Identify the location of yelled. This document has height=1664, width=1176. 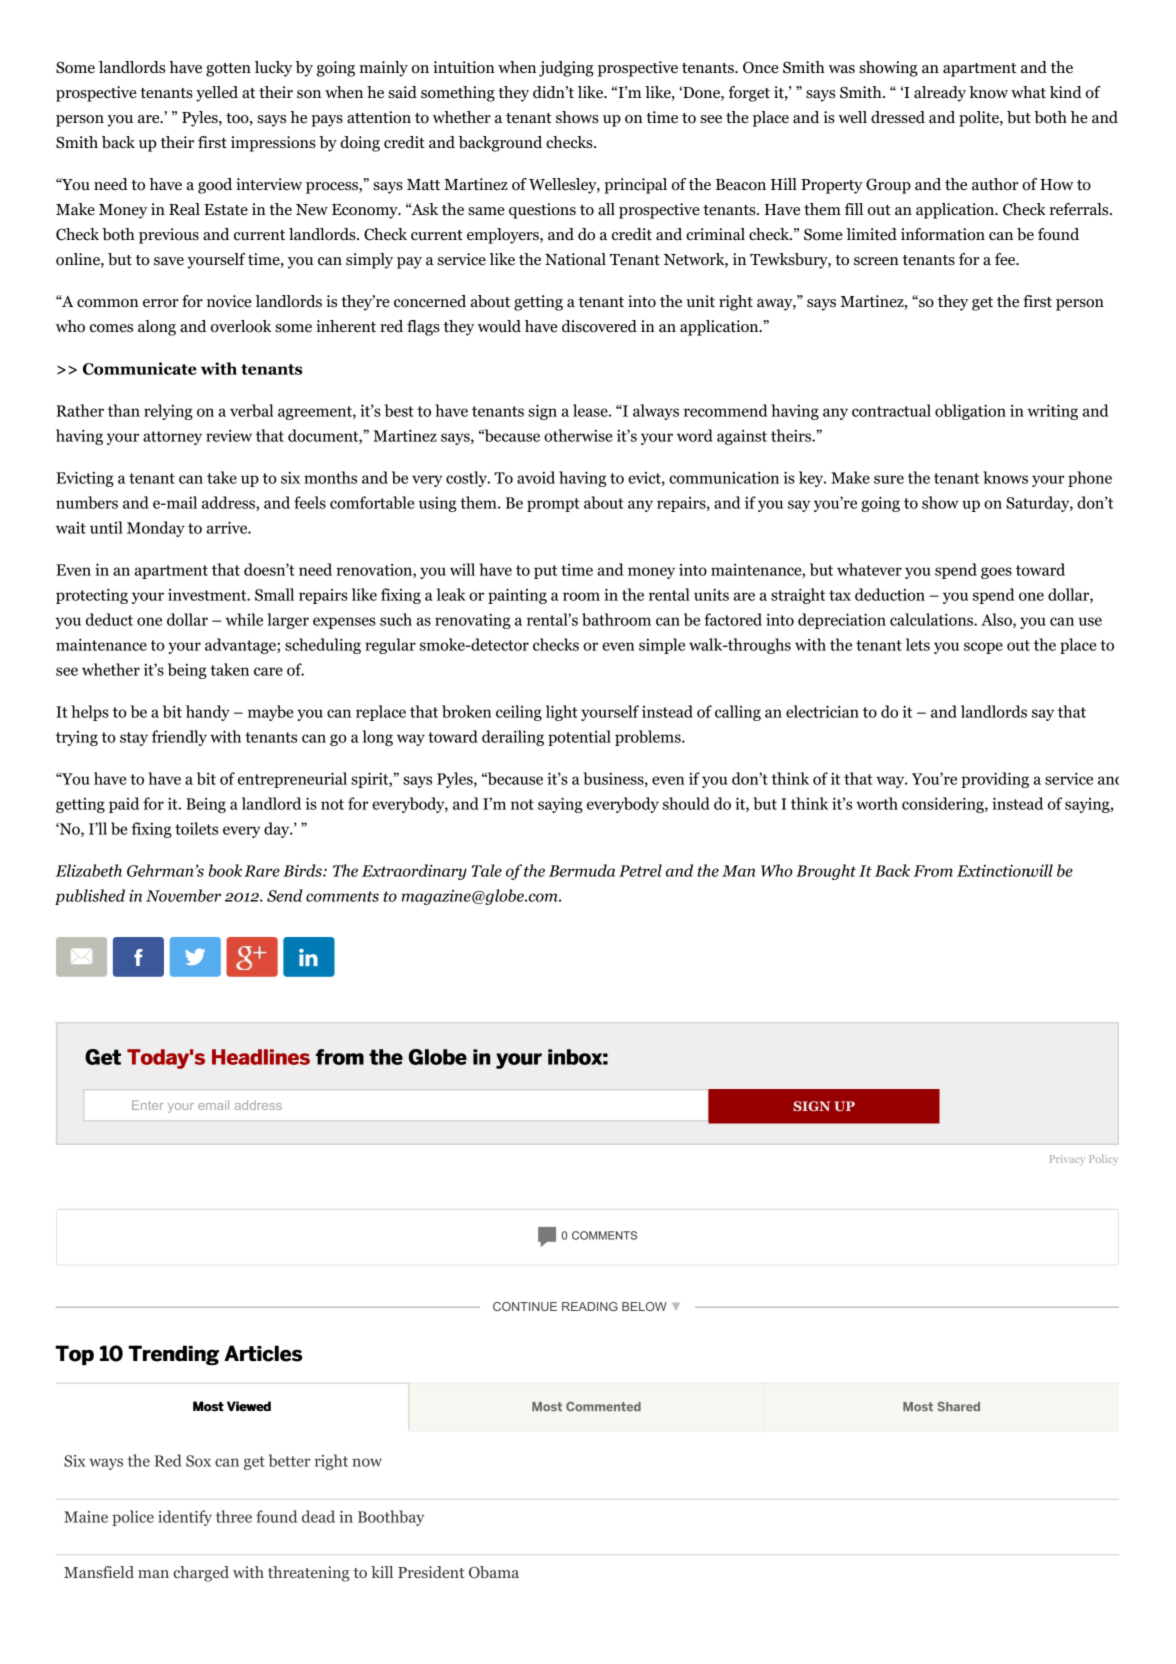
(217, 94).
